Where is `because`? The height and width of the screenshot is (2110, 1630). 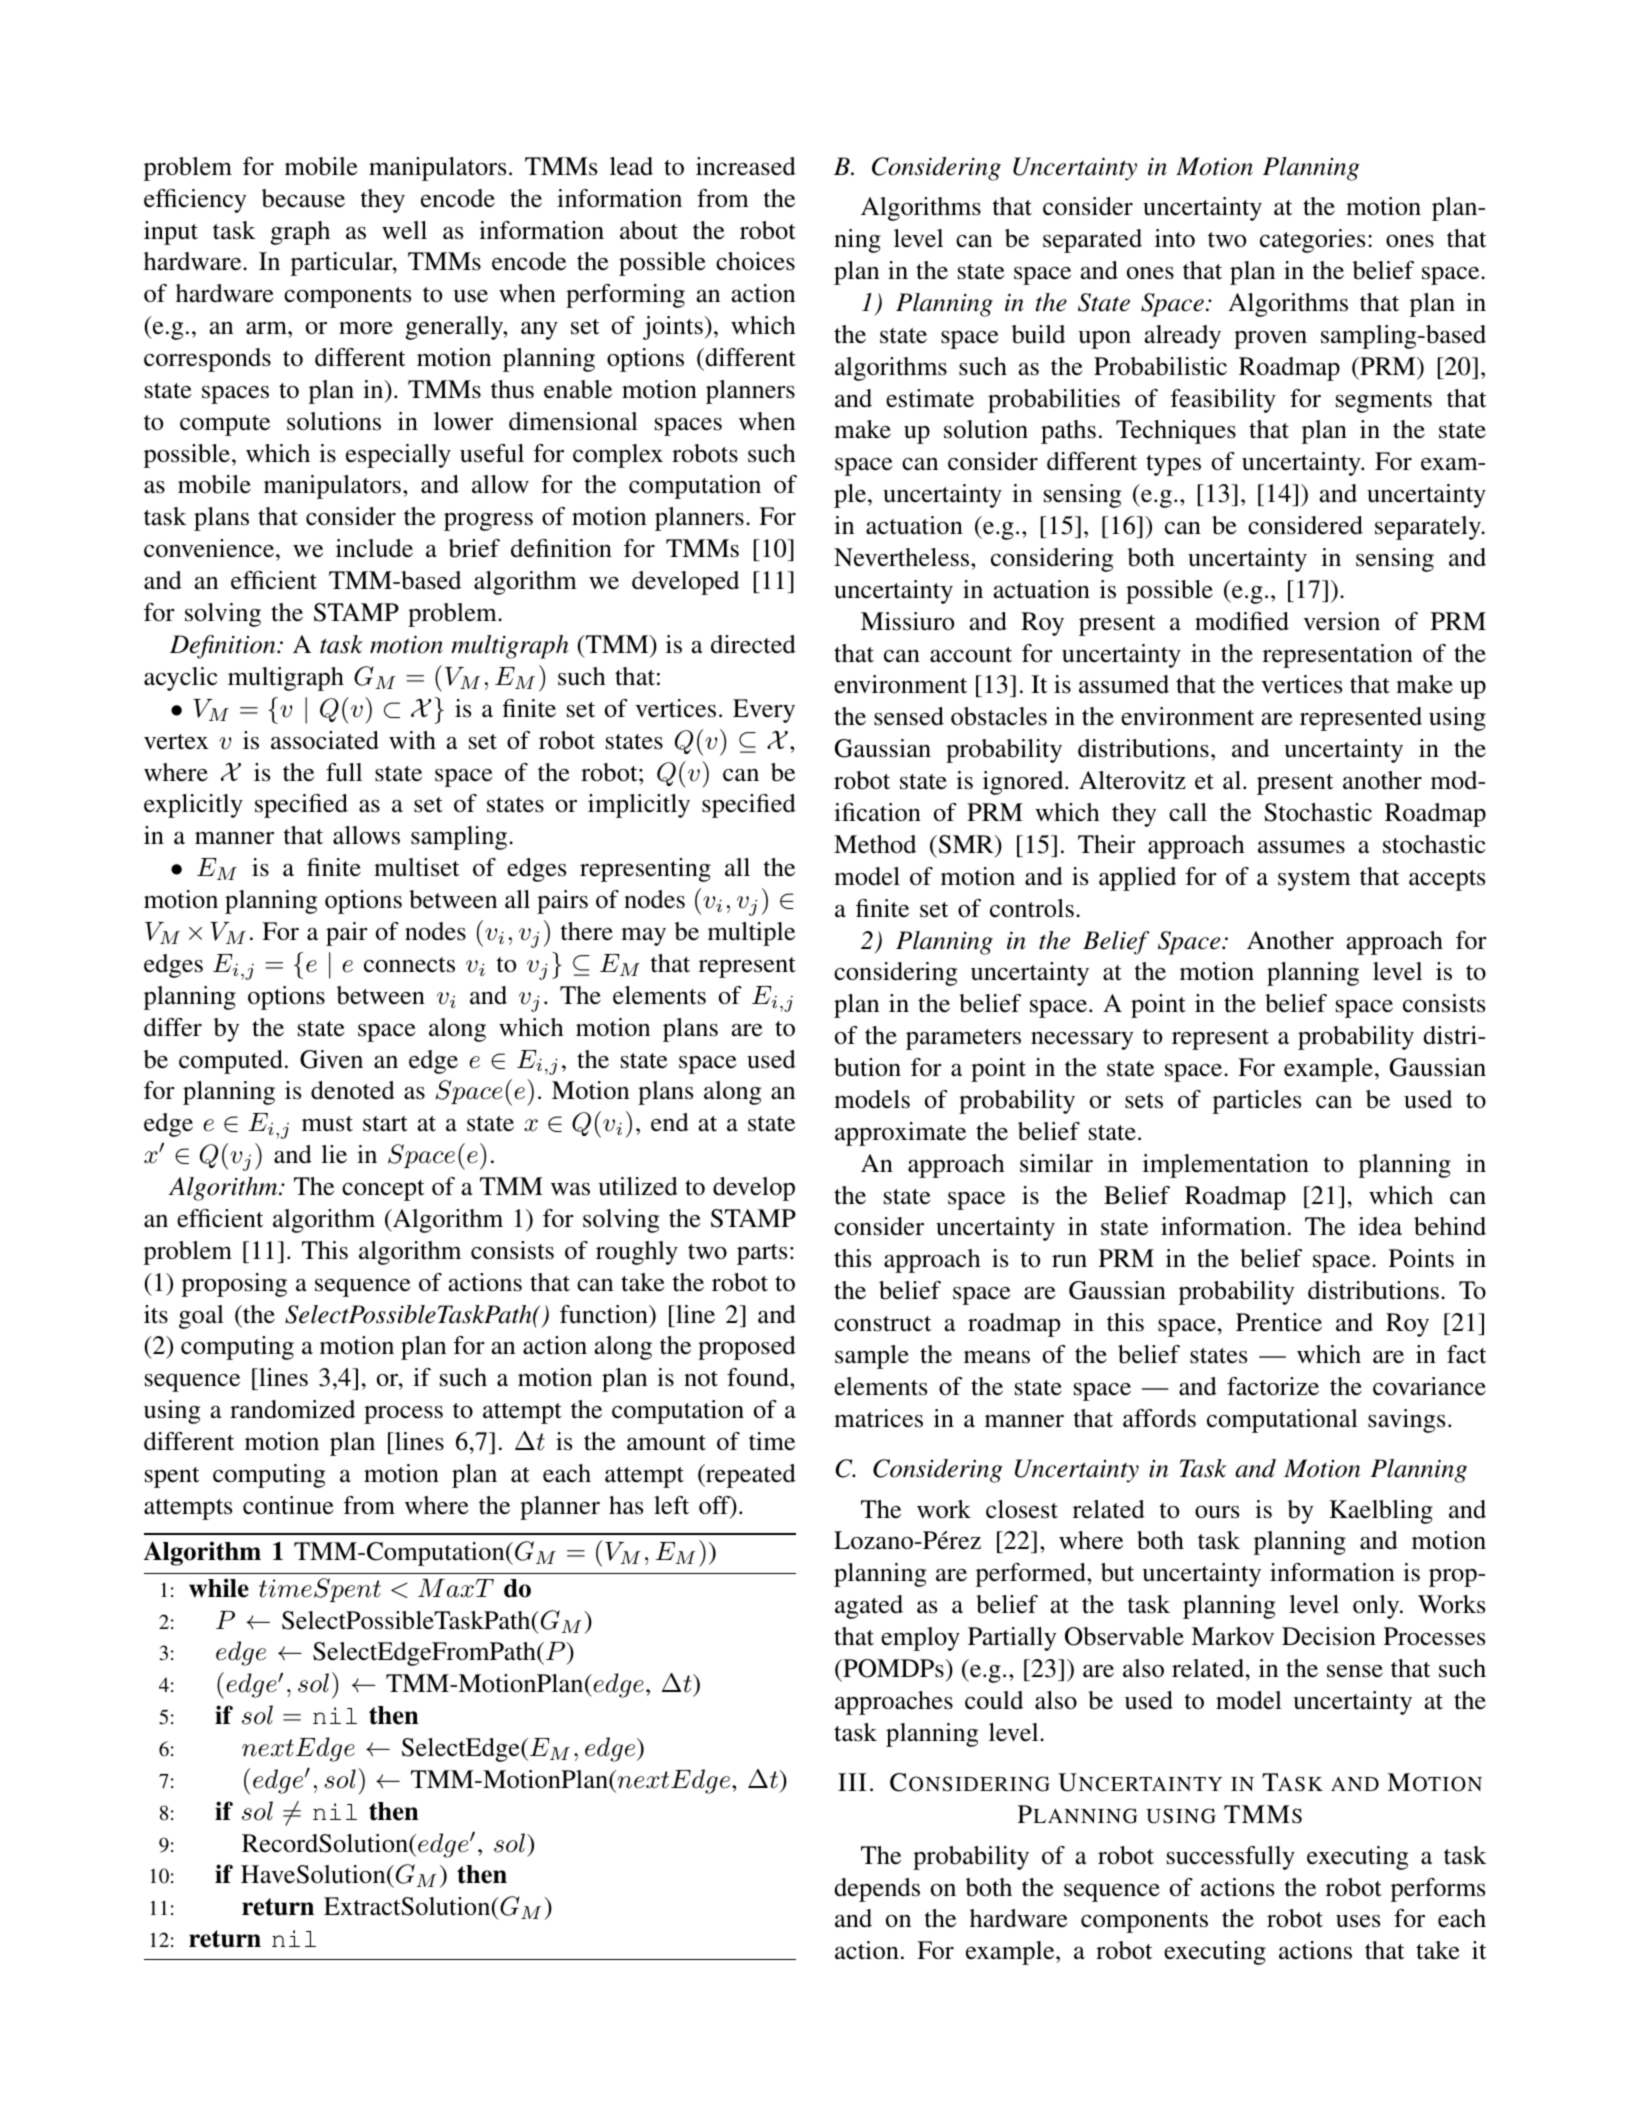
because is located at coordinates (303, 198).
